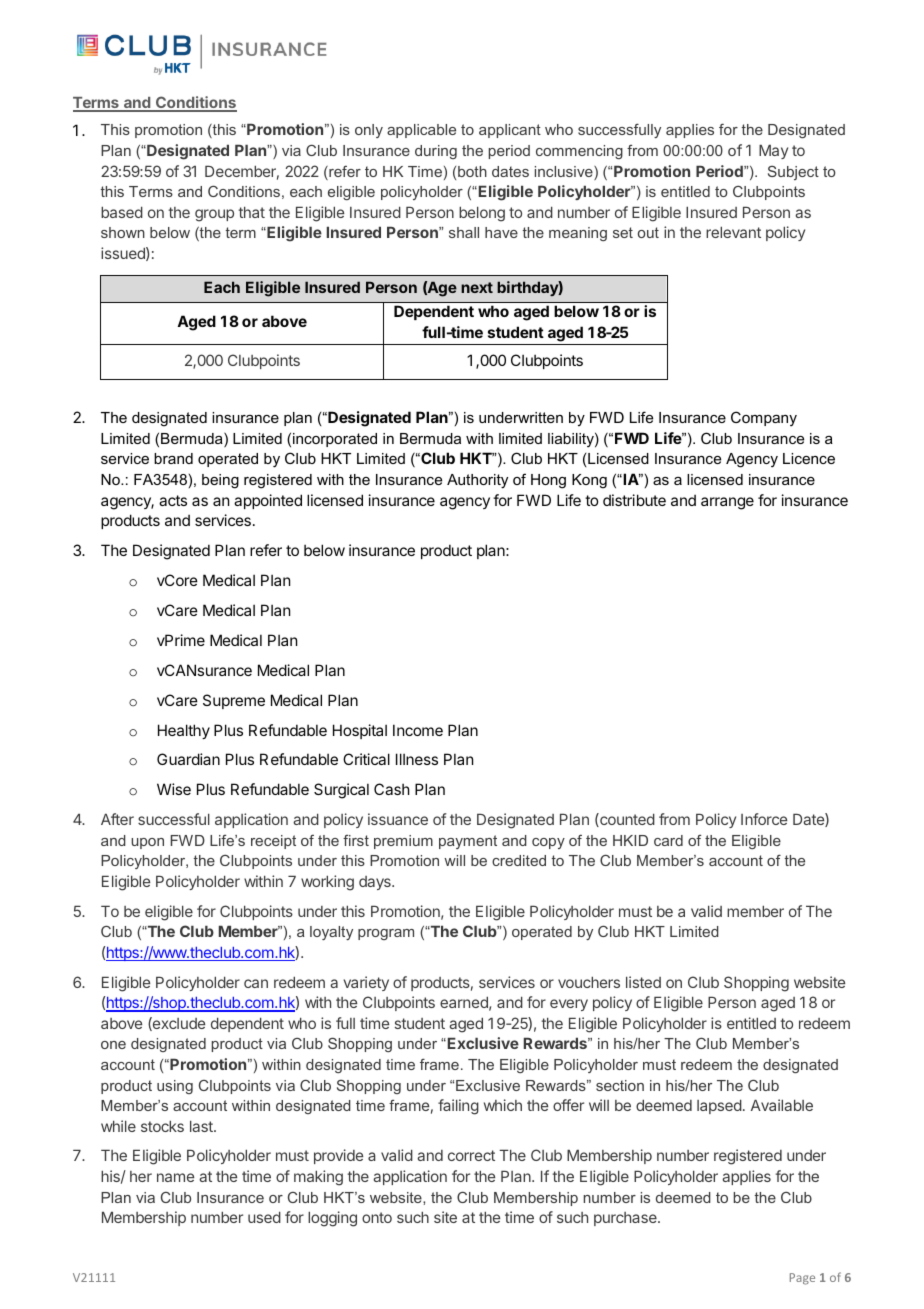 The height and width of the document is (1309, 924). What do you see at coordinates (184, 731) in the document?
I see `Healthy` at bounding box center [184, 731].
